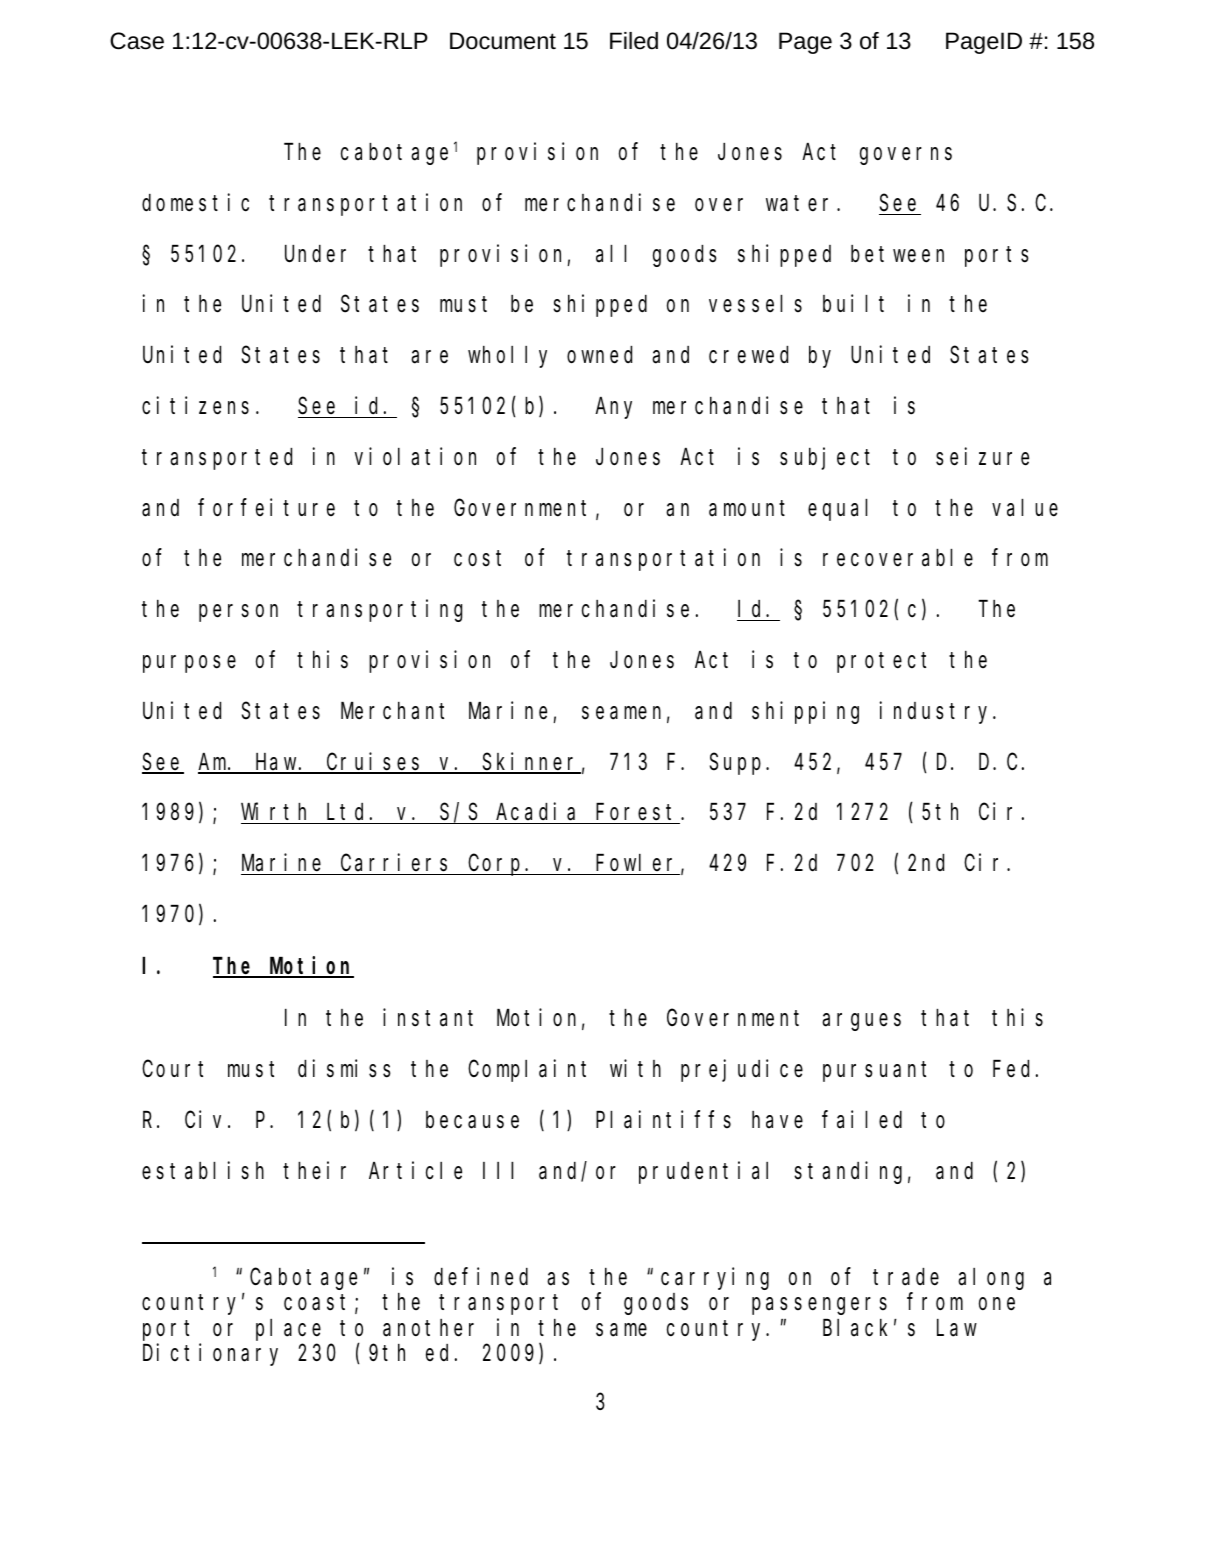  I want to click on Skinner, so click(531, 762).
